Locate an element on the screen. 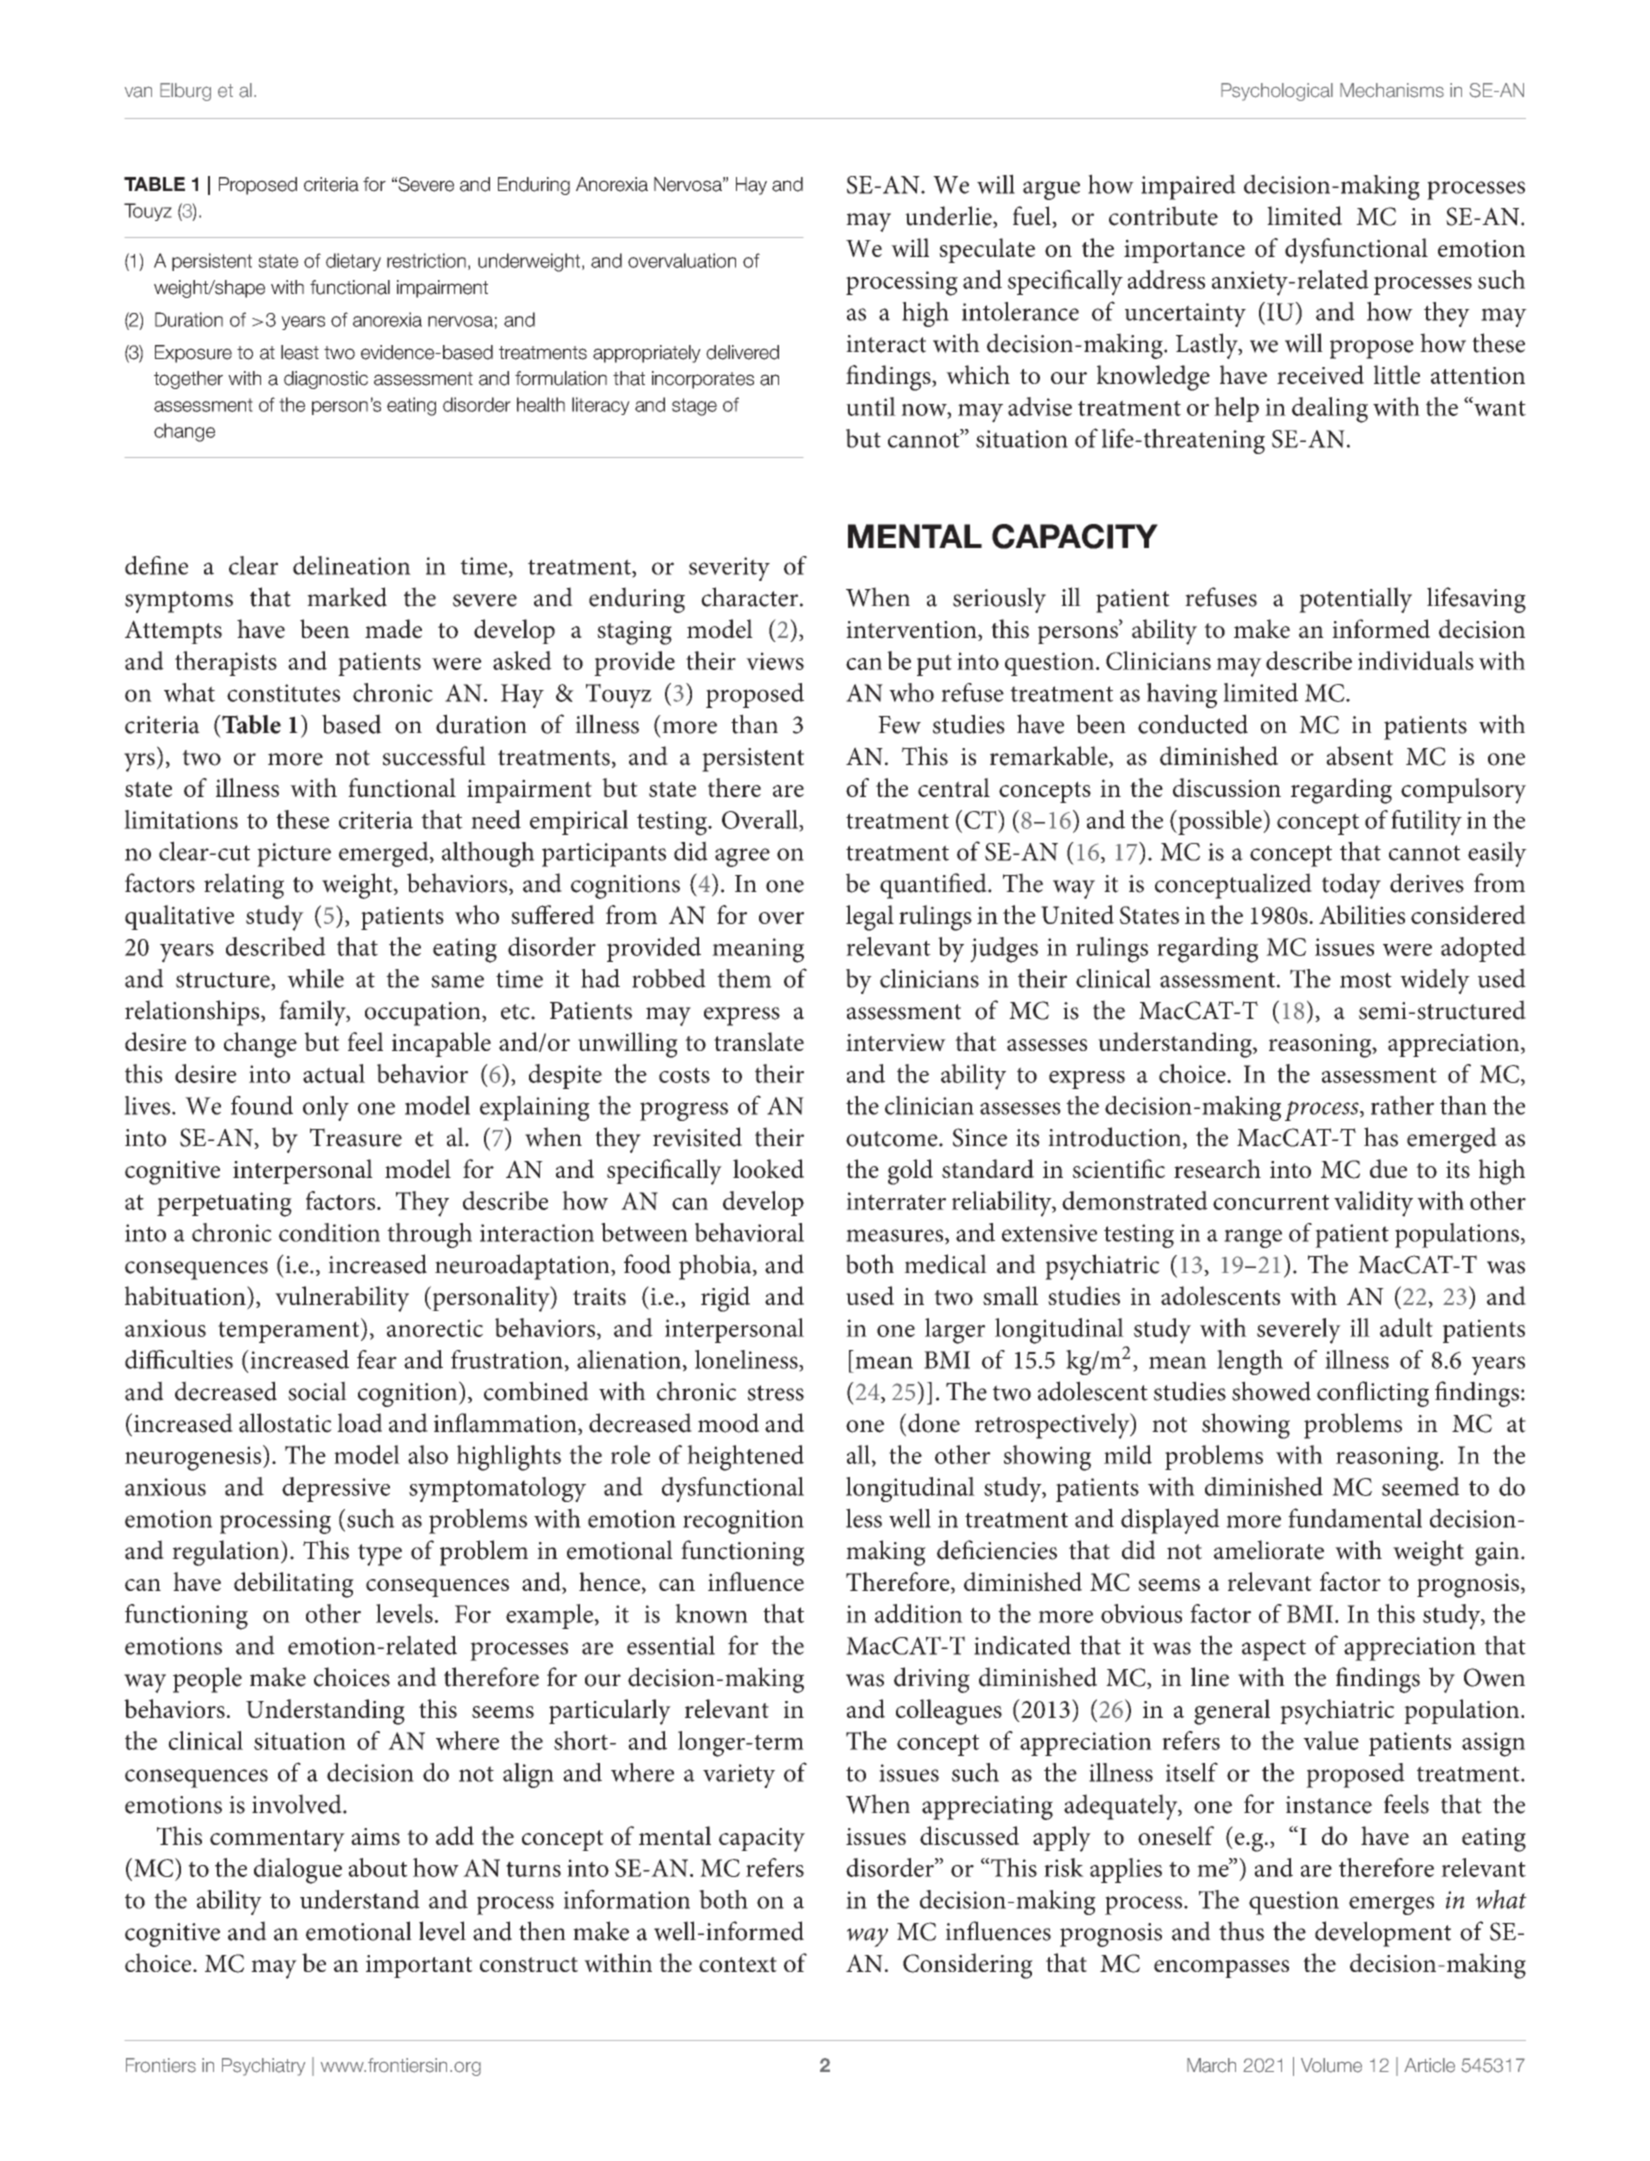  translate is located at coordinates (759, 1041).
